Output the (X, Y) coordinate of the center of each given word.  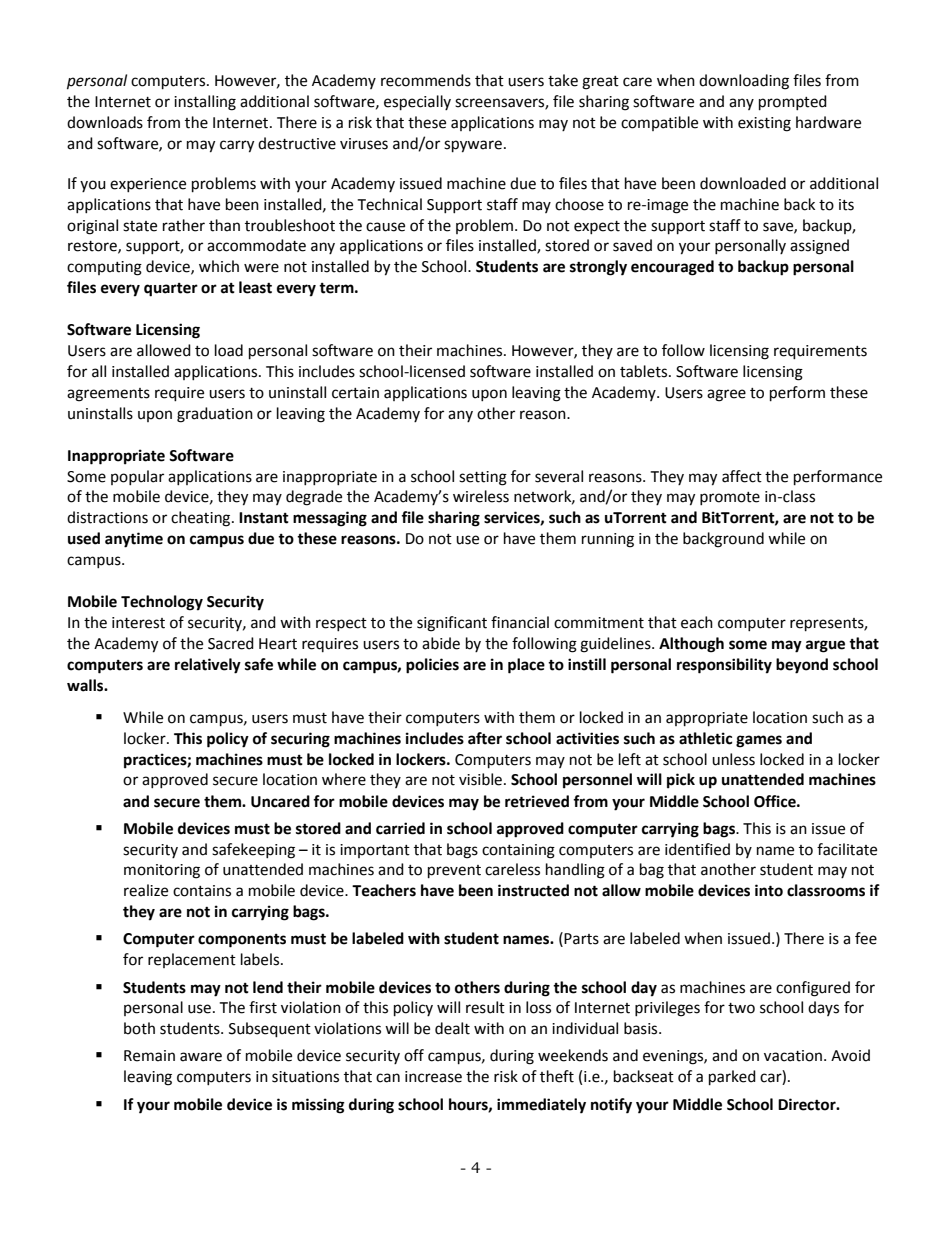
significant (452, 624)
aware (201, 1057)
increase (433, 1077)
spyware (473, 146)
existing (764, 124)
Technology (162, 603)
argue (825, 646)
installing (205, 103)
